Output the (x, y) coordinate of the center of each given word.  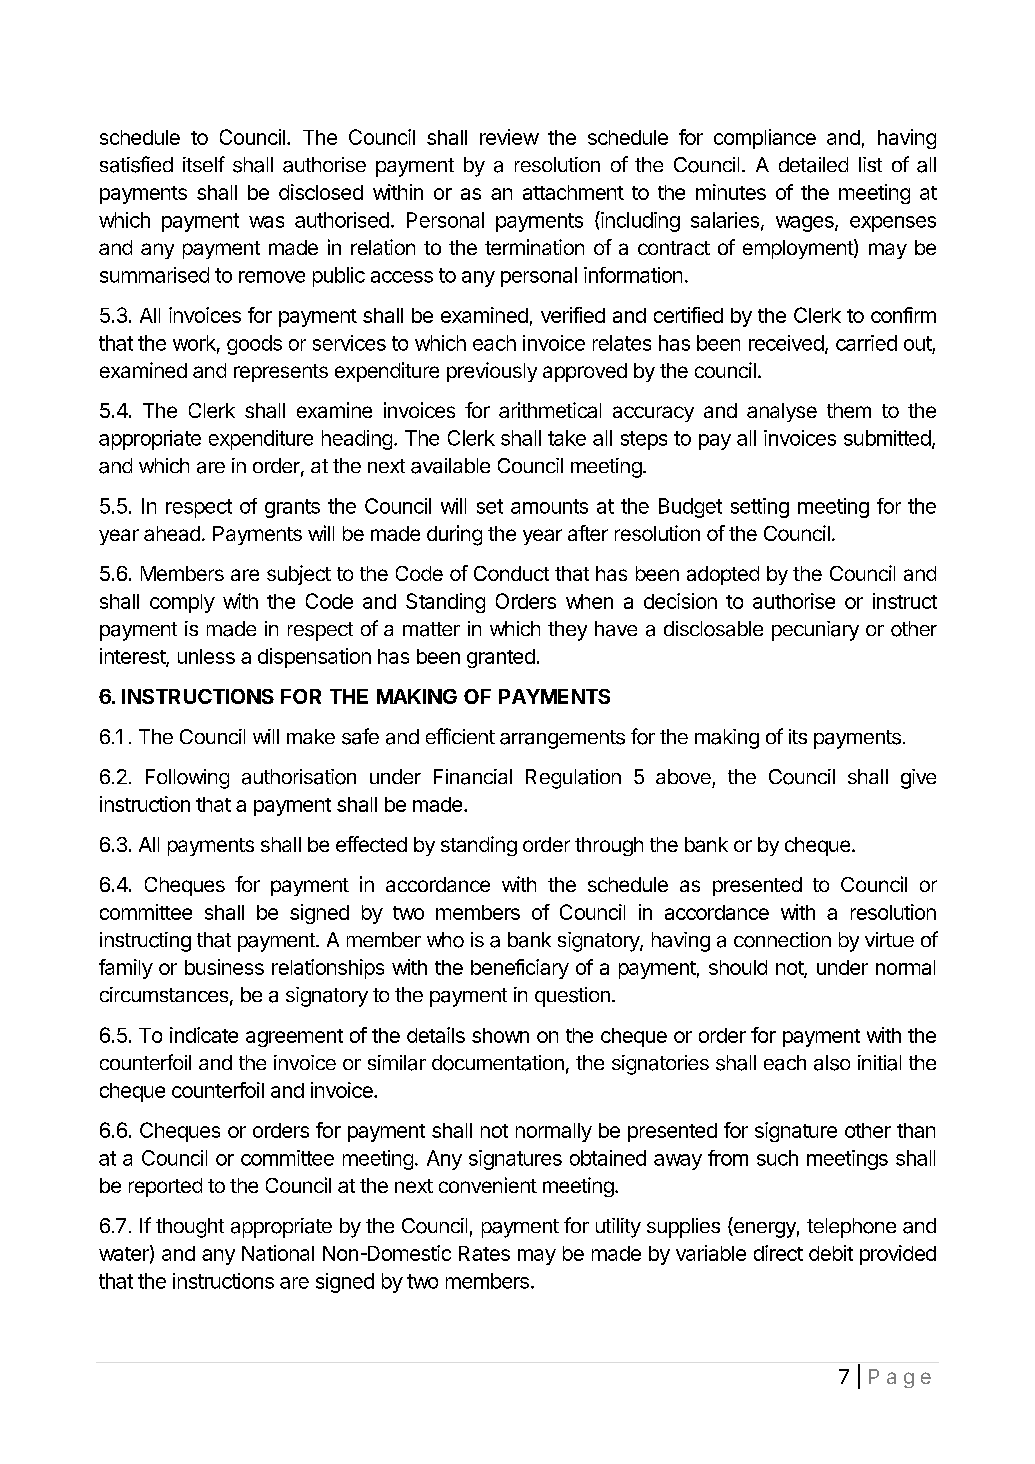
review (509, 137)
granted (501, 658)
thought (190, 1228)
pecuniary (815, 631)
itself (204, 164)
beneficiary (520, 969)
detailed (813, 165)
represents (281, 373)
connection (782, 940)
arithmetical (550, 410)
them (849, 410)
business (224, 967)
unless (206, 656)
